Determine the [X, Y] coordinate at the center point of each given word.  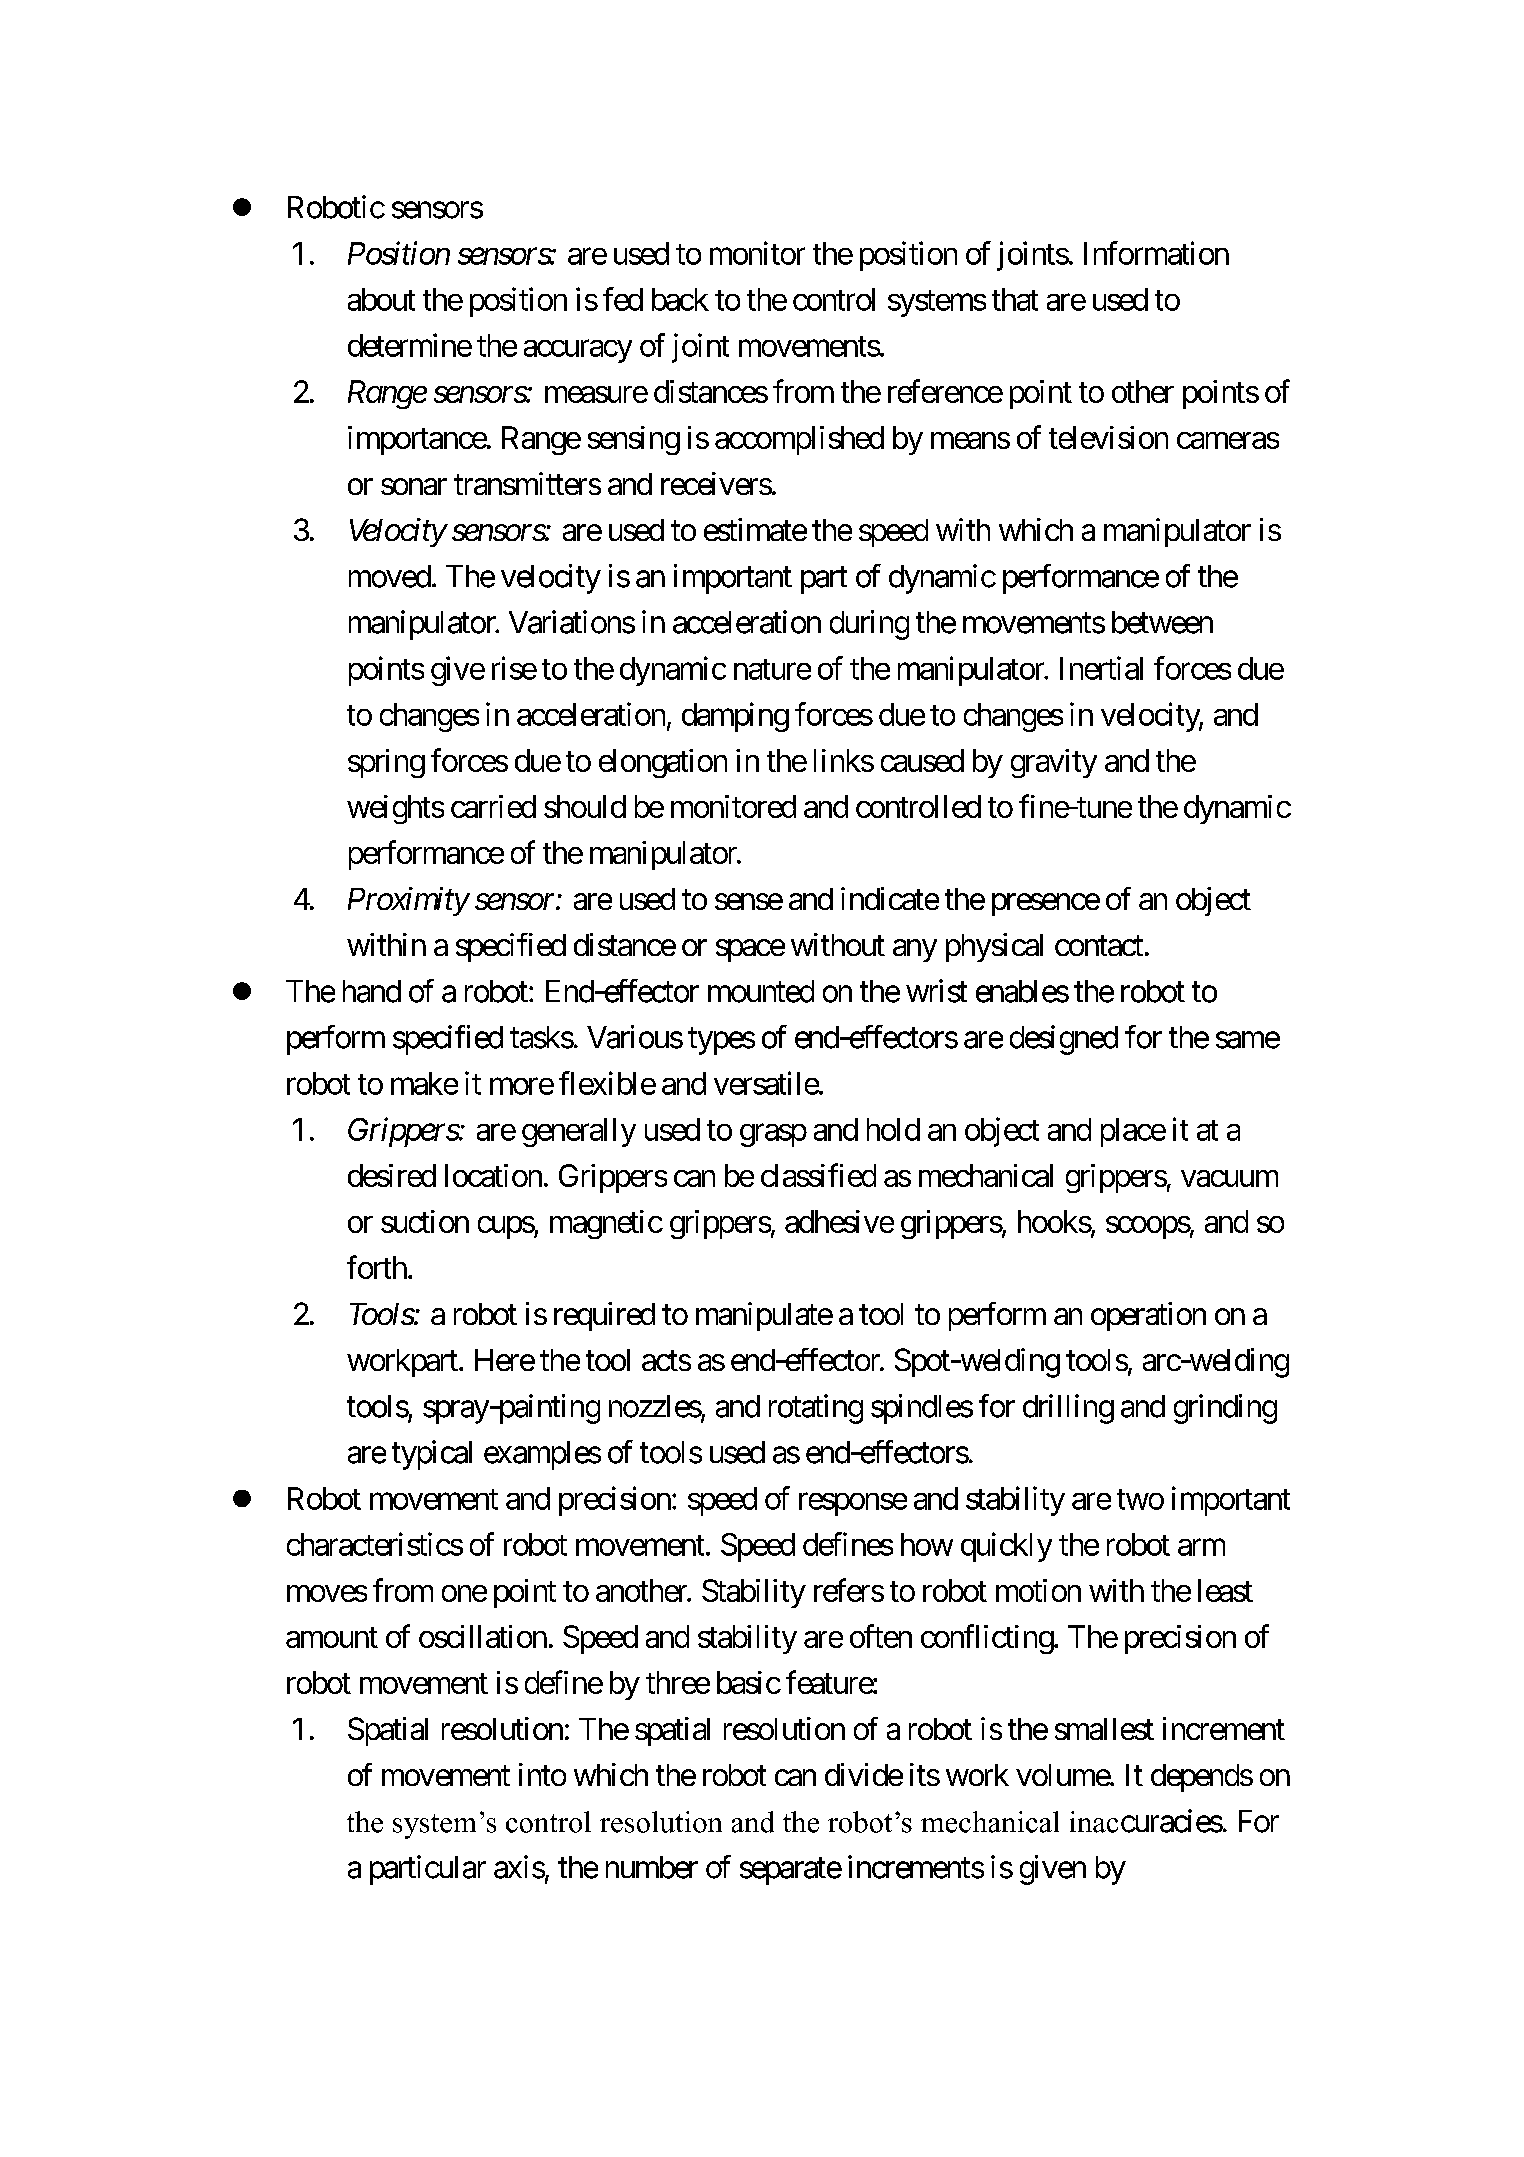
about [381, 299]
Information [1156, 253]
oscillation [483, 1636]
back [680, 299]
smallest [1104, 1729]
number [652, 1867]
